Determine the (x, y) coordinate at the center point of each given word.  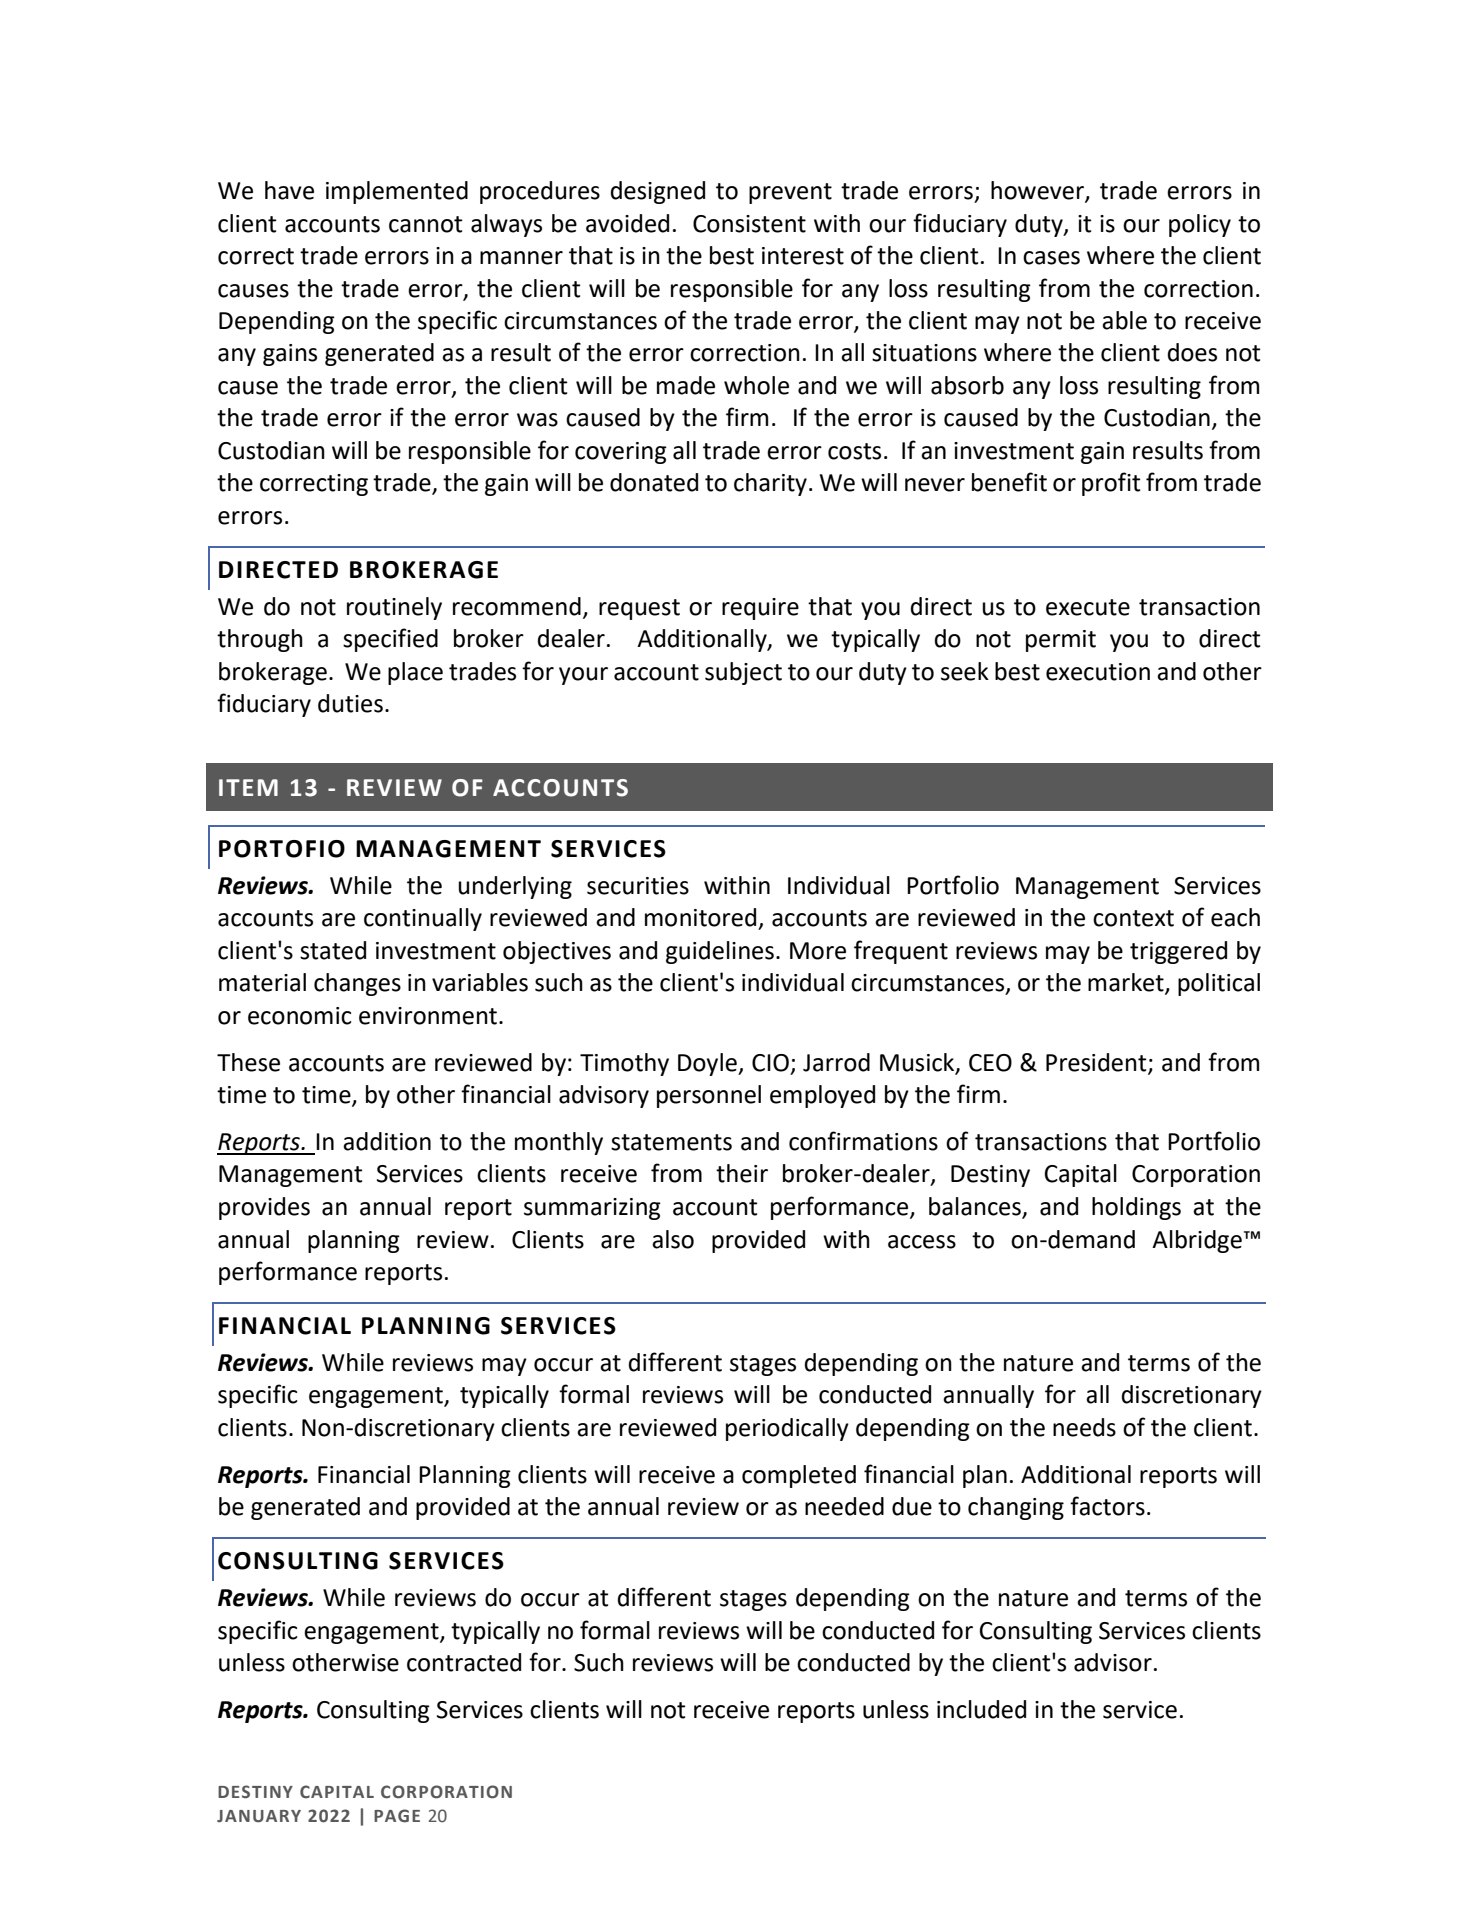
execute (1088, 607)
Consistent (749, 224)
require (760, 609)
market (1127, 983)
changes (357, 984)
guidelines (720, 952)
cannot (426, 224)
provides (264, 1208)
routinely (394, 608)
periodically (787, 1429)
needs (1084, 1427)
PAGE (397, 1816)
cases (1051, 258)
